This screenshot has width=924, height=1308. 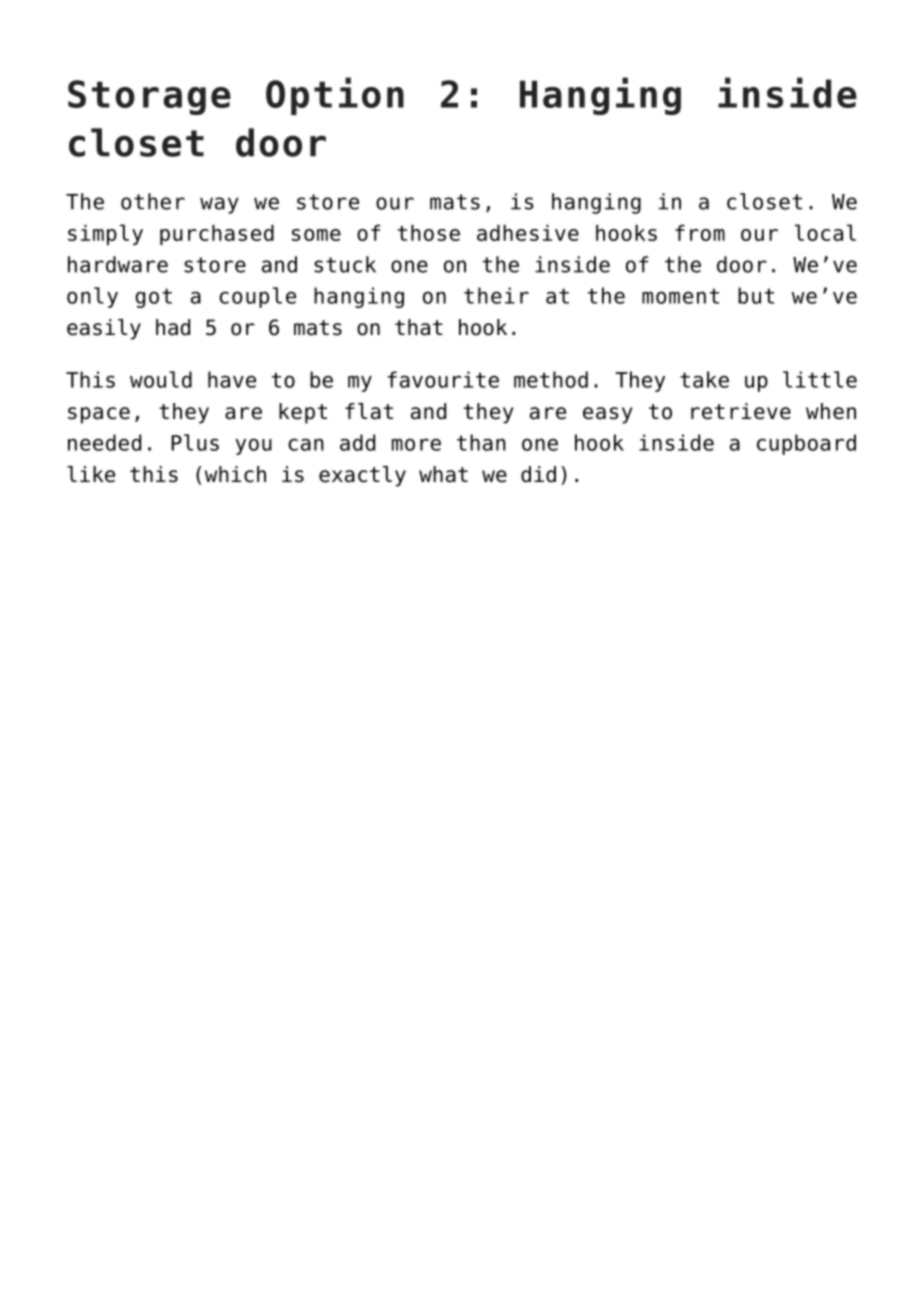 What do you see at coordinates (538, 474) in the screenshot?
I see `did` at bounding box center [538, 474].
